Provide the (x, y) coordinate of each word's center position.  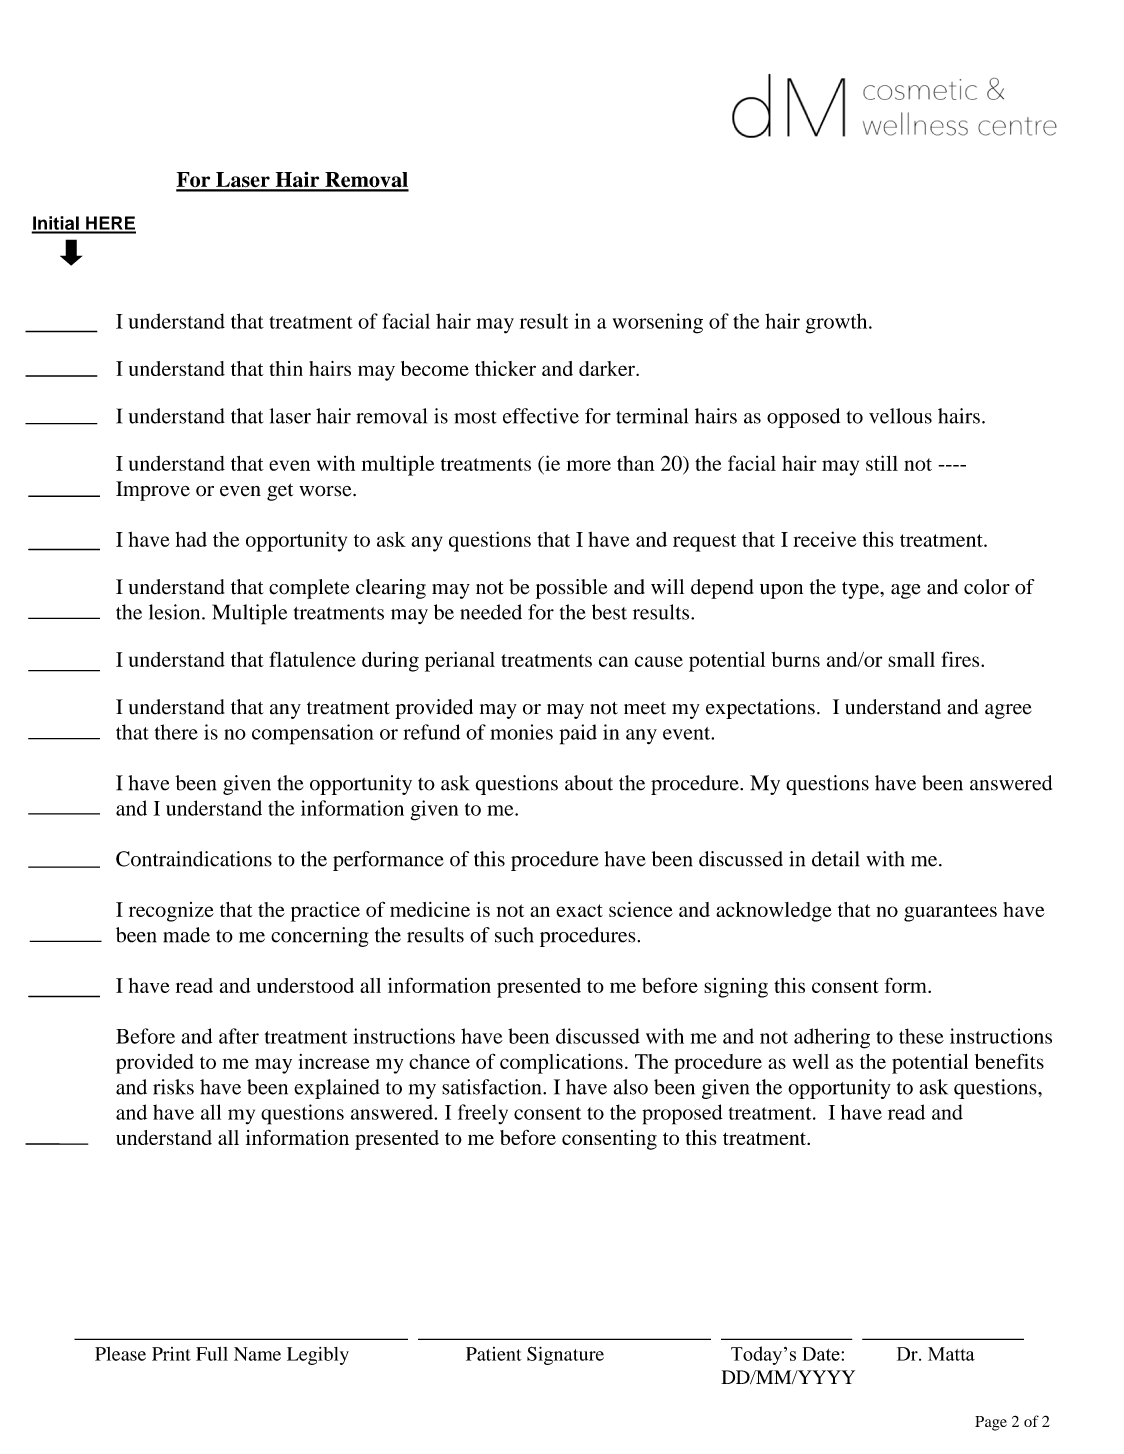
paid (578, 734)
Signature (565, 1355)
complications (561, 1063)
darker (608, 368)
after (239, 1036)
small (911, 659)
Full (212, 1354)
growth (838, 323)
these (921, 1036)
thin (286, 368)
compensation (313, 734)
